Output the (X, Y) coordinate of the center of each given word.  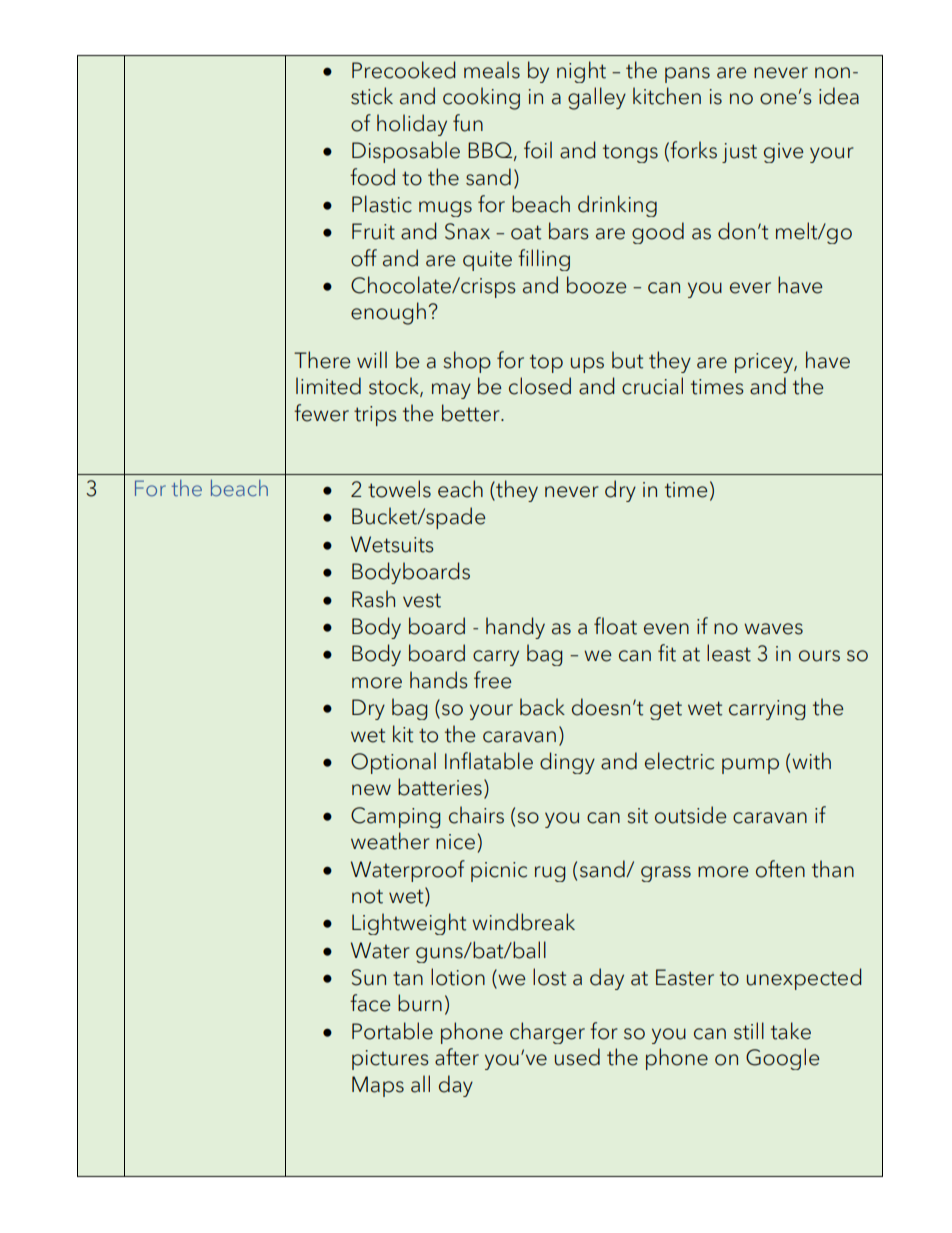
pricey (765, 363)
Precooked (403, 70)
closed (540, 386)
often (780, 869)
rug (550, 874)
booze (596, 285)
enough (388, 313)
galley (597, 98)
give (783, 153)
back (542, 707)
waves (773, 629)
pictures (390, 1060)
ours (819, 656)
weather (390, 841)
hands (439, 680)
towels (399, 489)
